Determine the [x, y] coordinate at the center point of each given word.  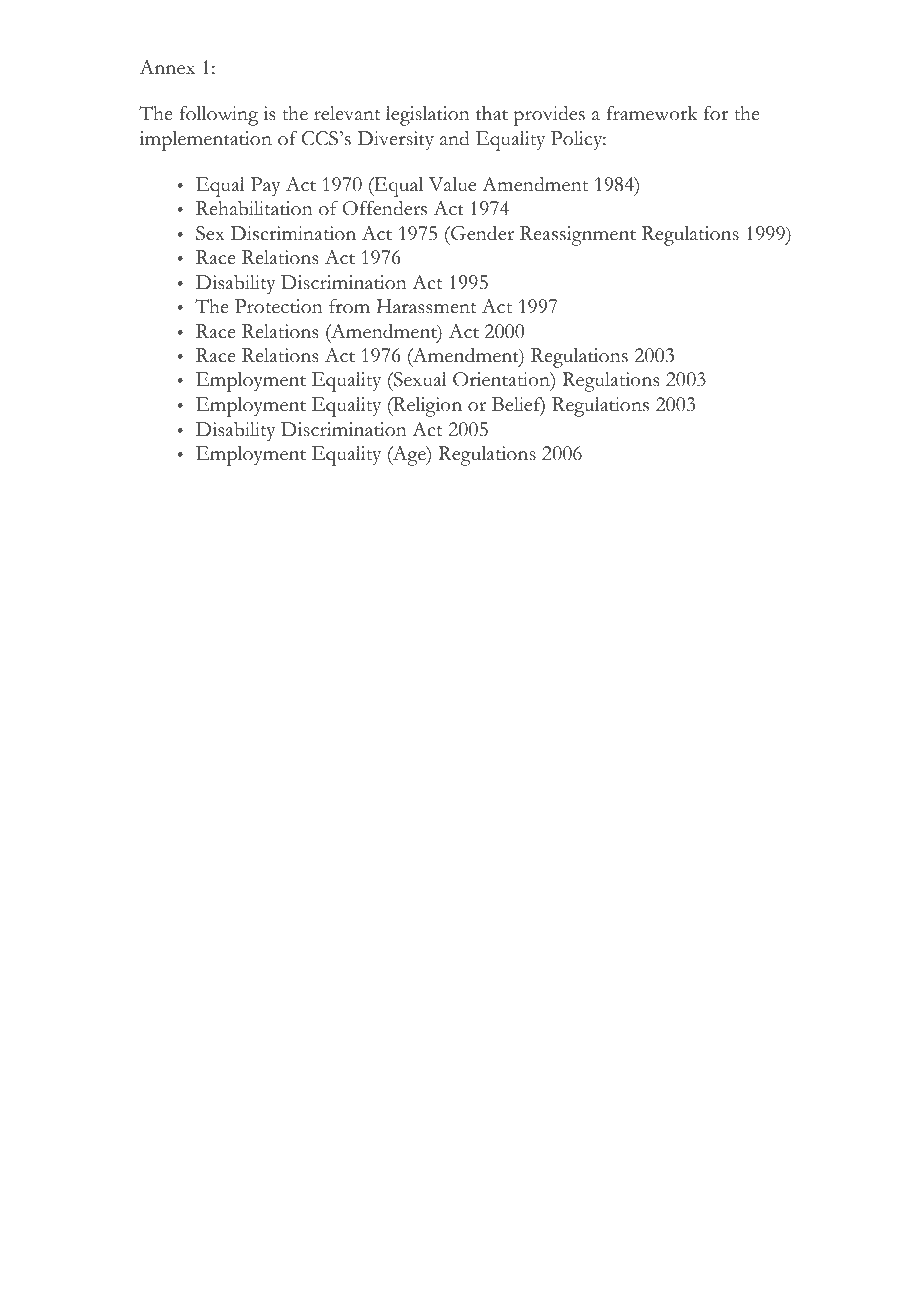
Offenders [384, 208]
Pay [265, 187]
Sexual [419, 381]
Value [452, 184]
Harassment [426, 306]
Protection [279, 306]
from [349, 306]
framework [651, 113]
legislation [428, 116]
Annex [167, 67]
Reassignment [578, 236]
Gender [481, 233]
